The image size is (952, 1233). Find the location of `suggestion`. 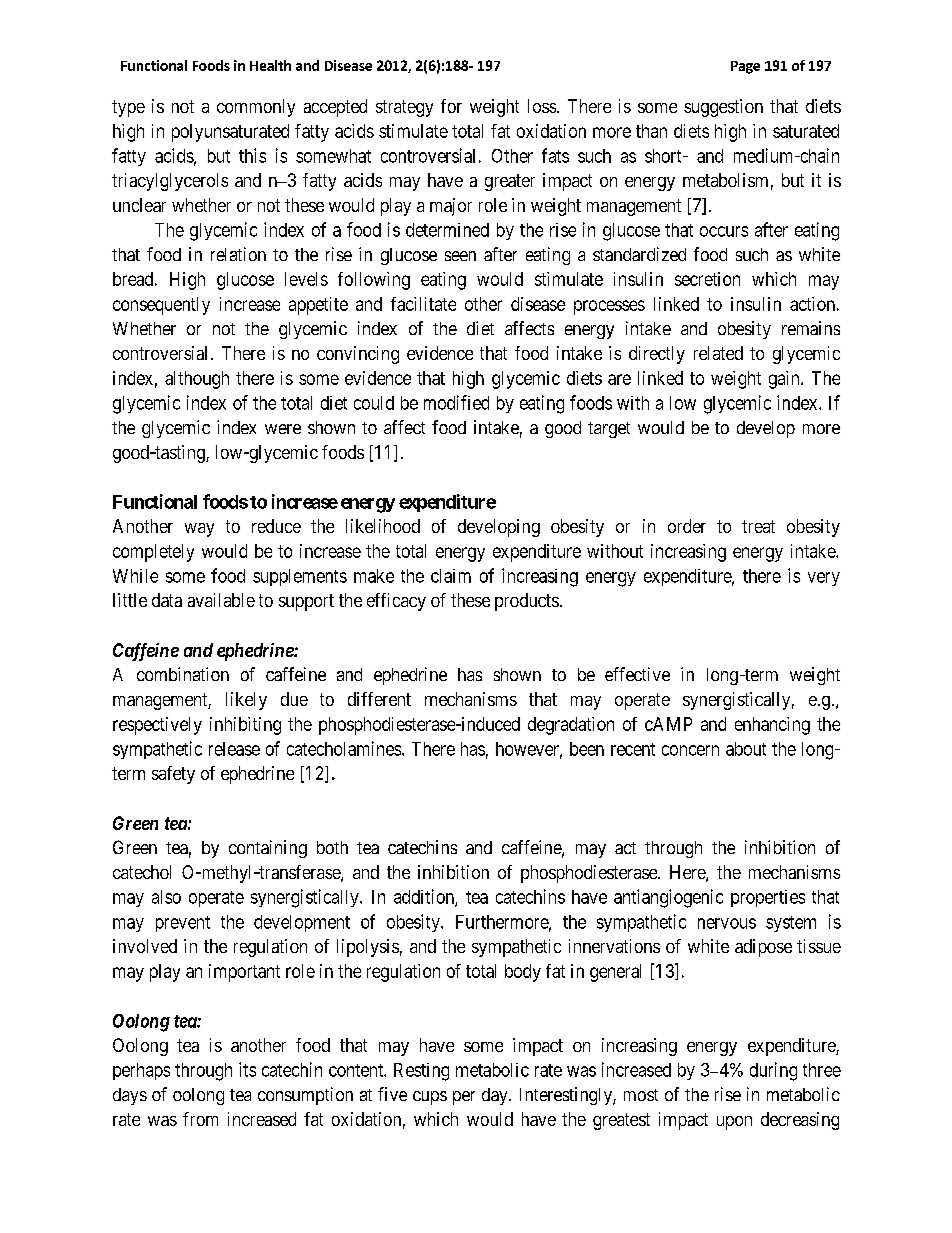

suggestion is located at coordinates (723, 108).
